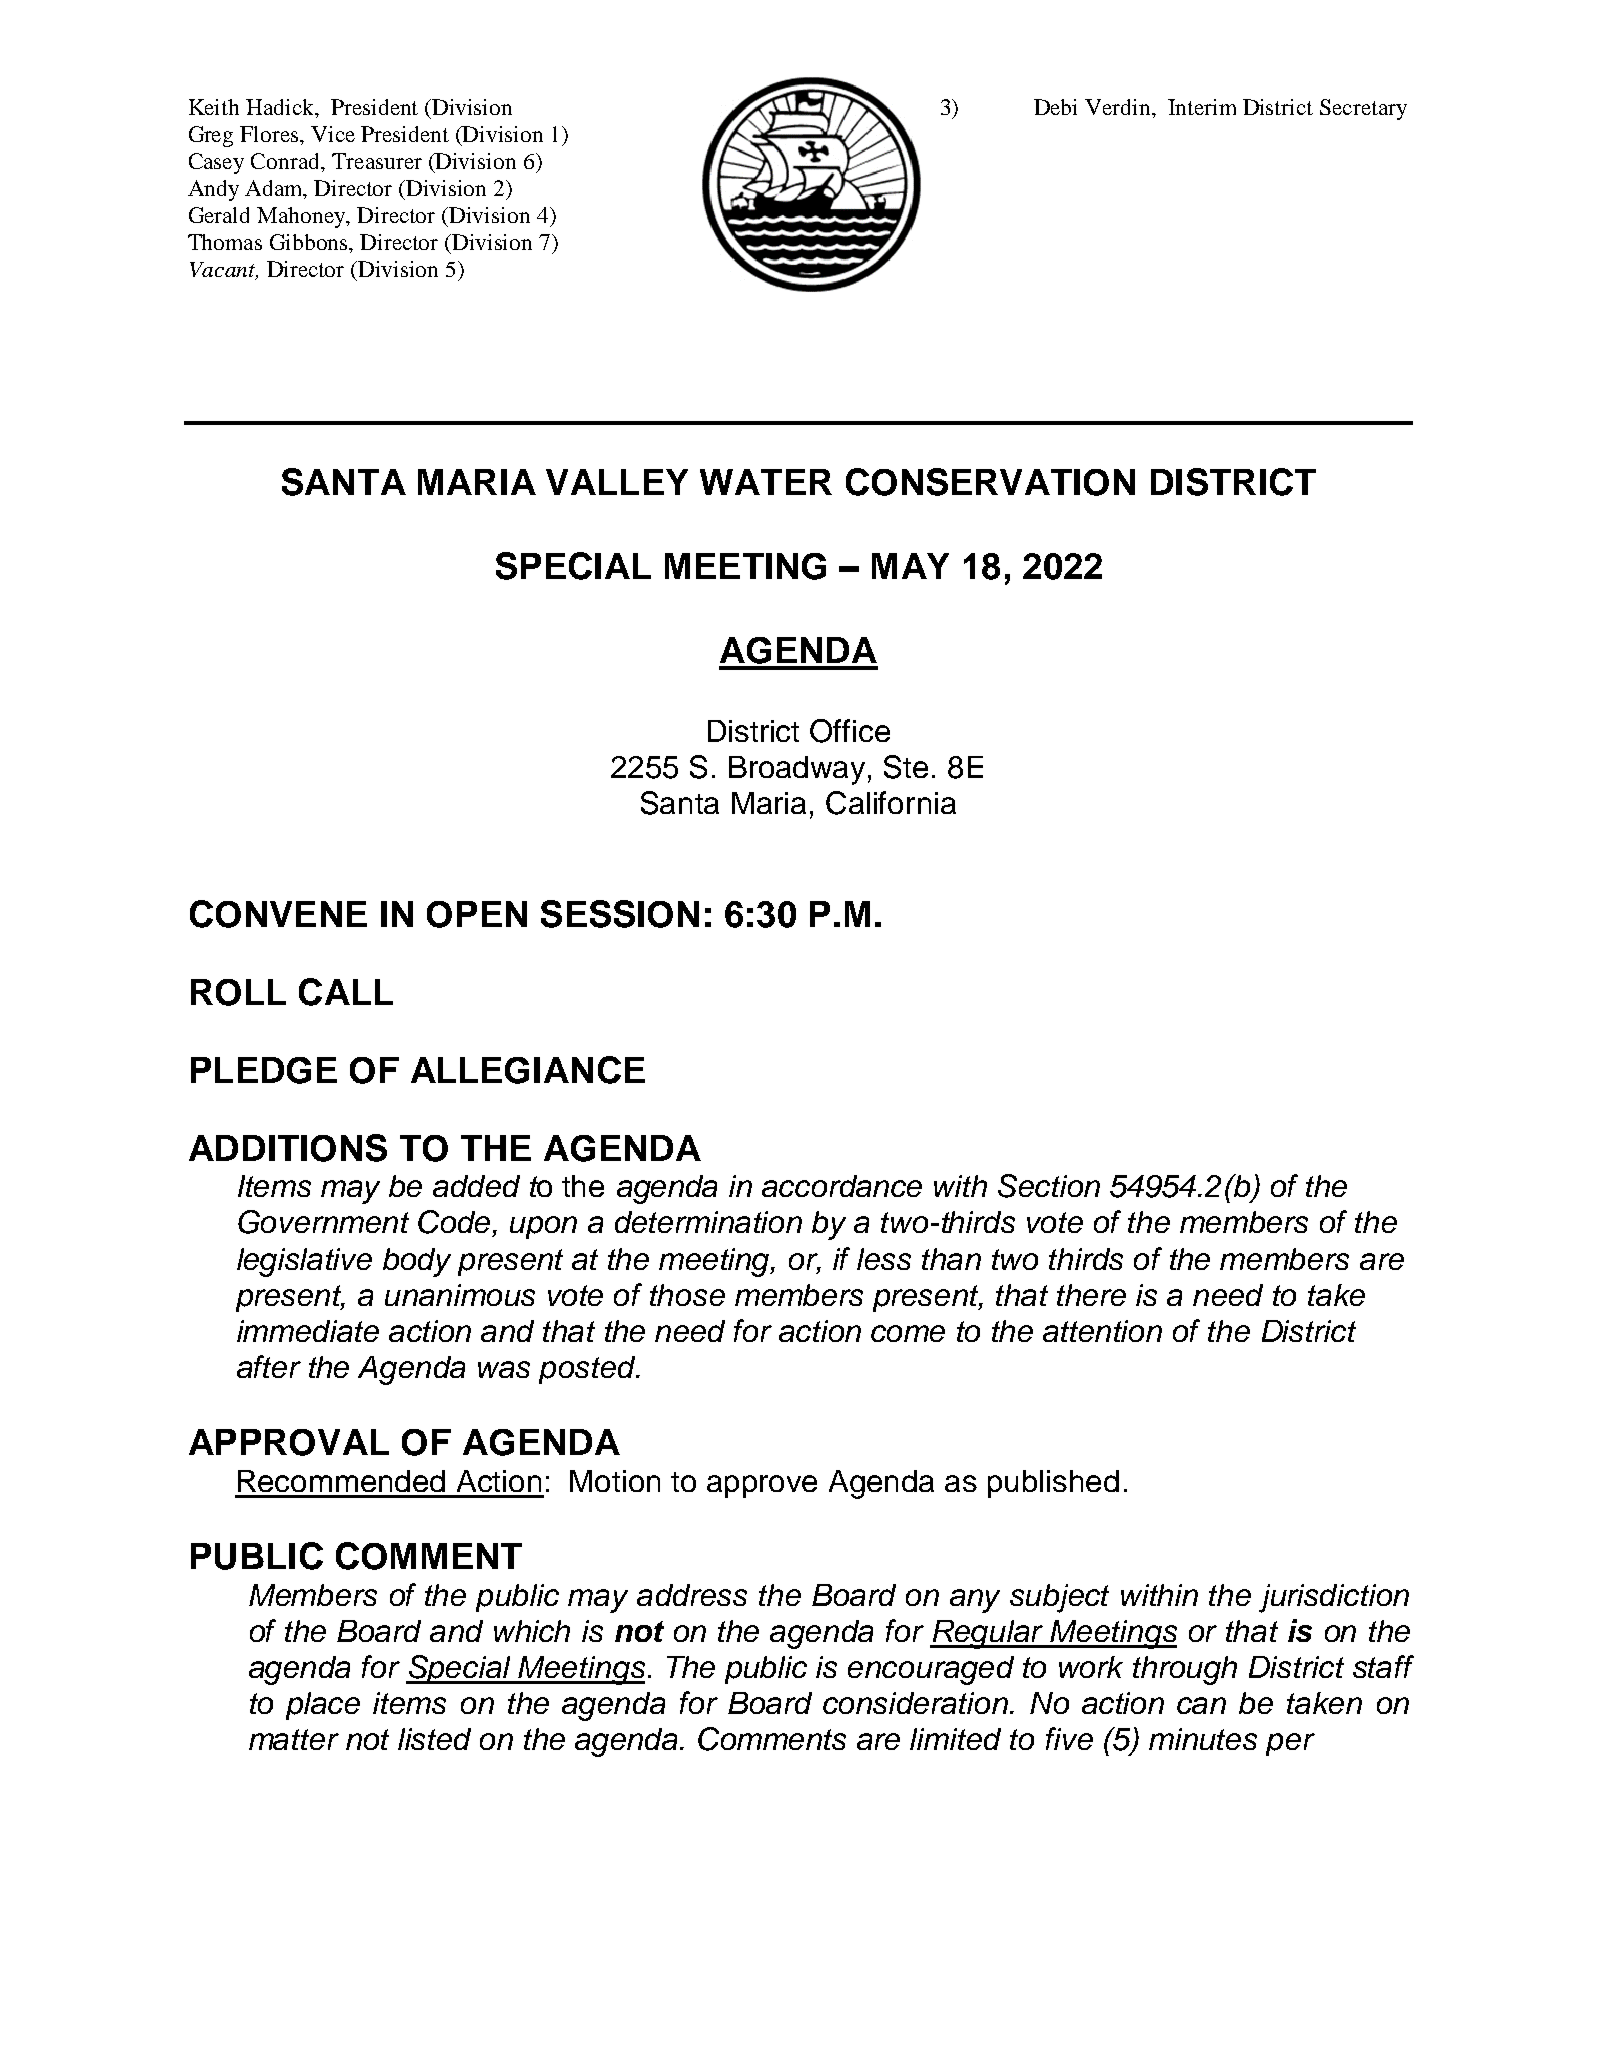 Image resolution: width=1597 pixels, height=2067 pixels. I want to click on Debi, so click(1055, 107).
